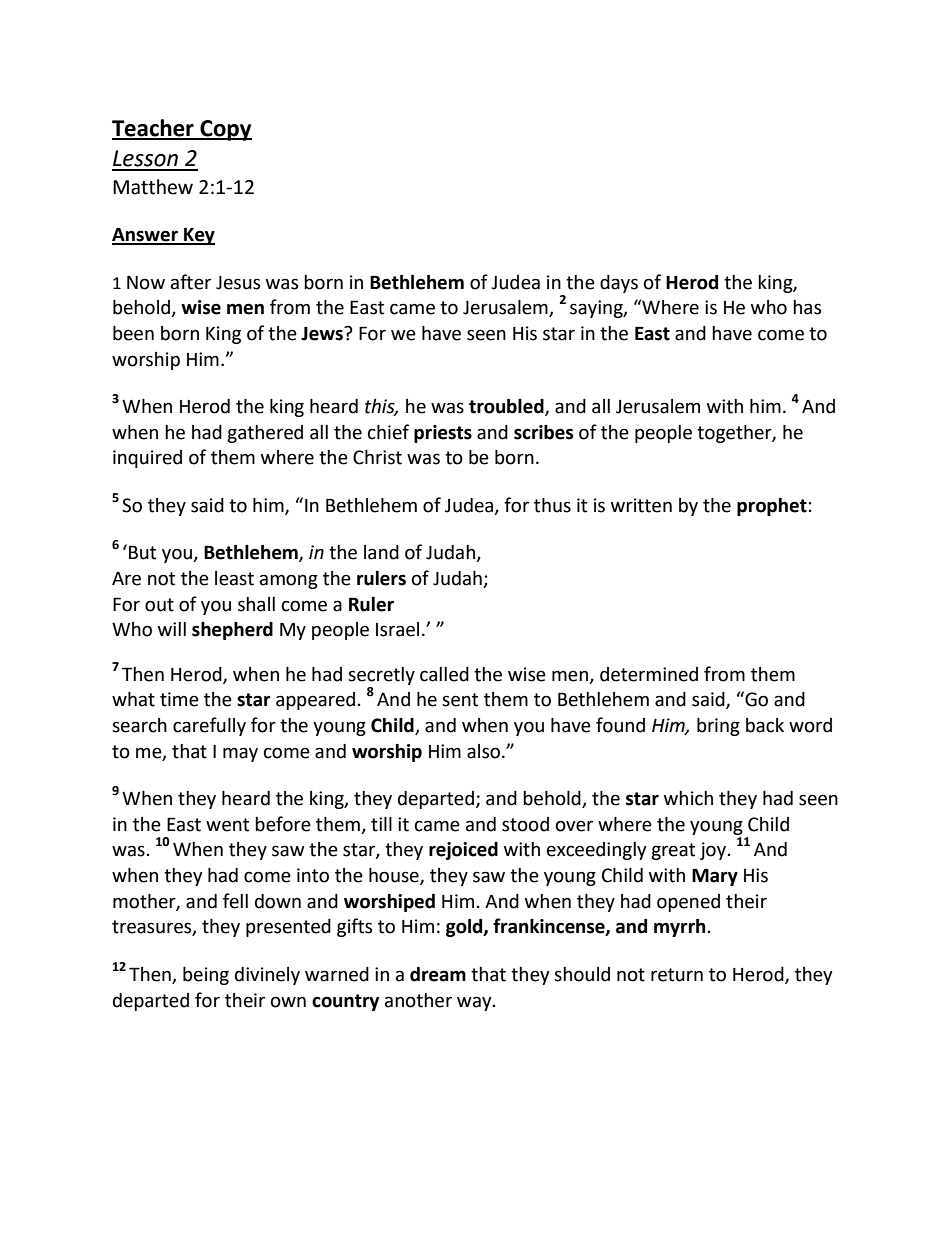 The image size is (952, 1233). I want to click on prophet, so click(772, 507).
